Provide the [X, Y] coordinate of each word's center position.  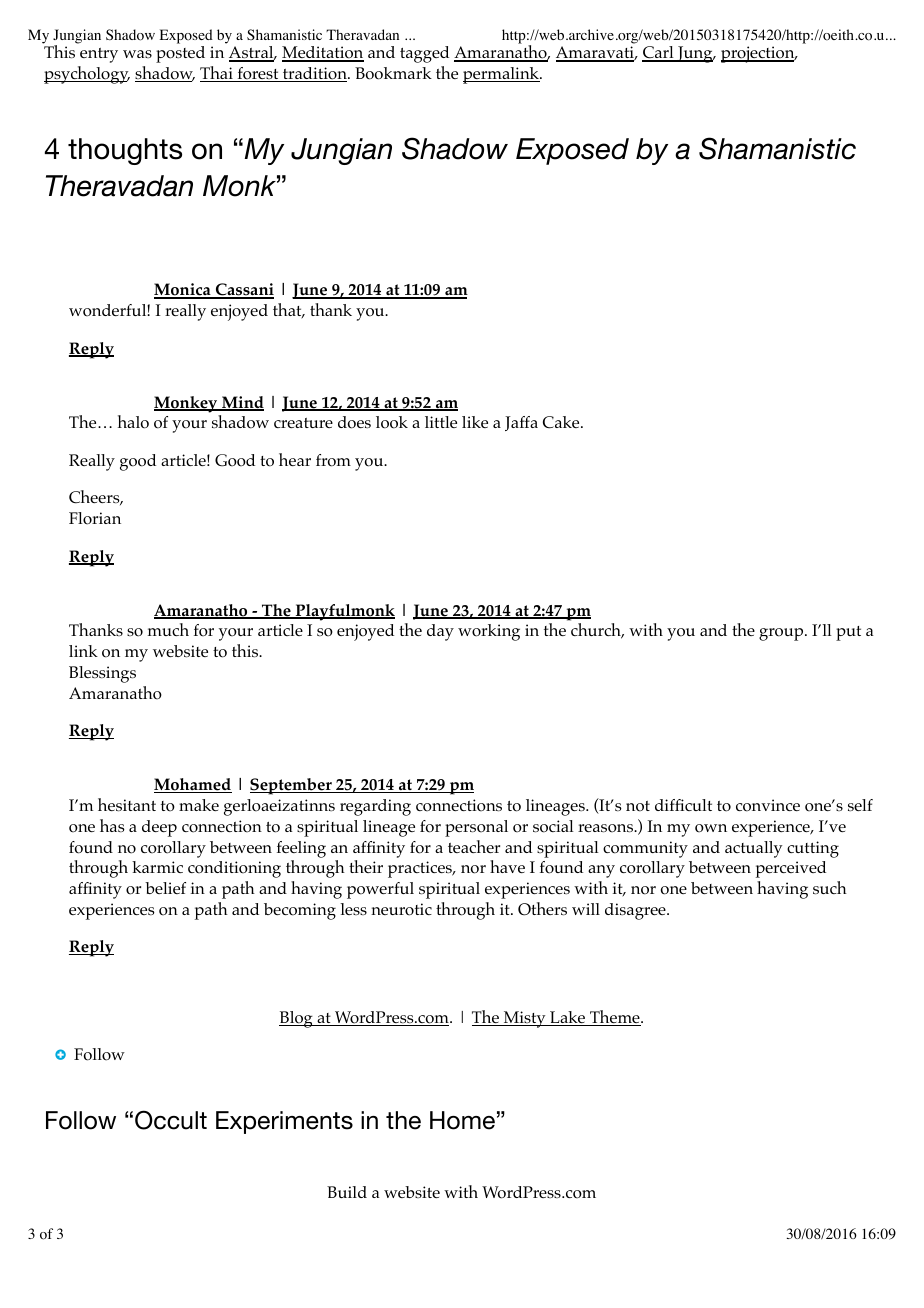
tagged [424, 54]
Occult [171, 1120]
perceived [791, 869]
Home [462, 1120]
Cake [562, 422]
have [507, 866]
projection [759, 54]
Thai [217, 74]
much [168, 629]
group [782, 634]
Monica [183, 291]
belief [165, 888]
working [489, 632]
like [475, 422]
